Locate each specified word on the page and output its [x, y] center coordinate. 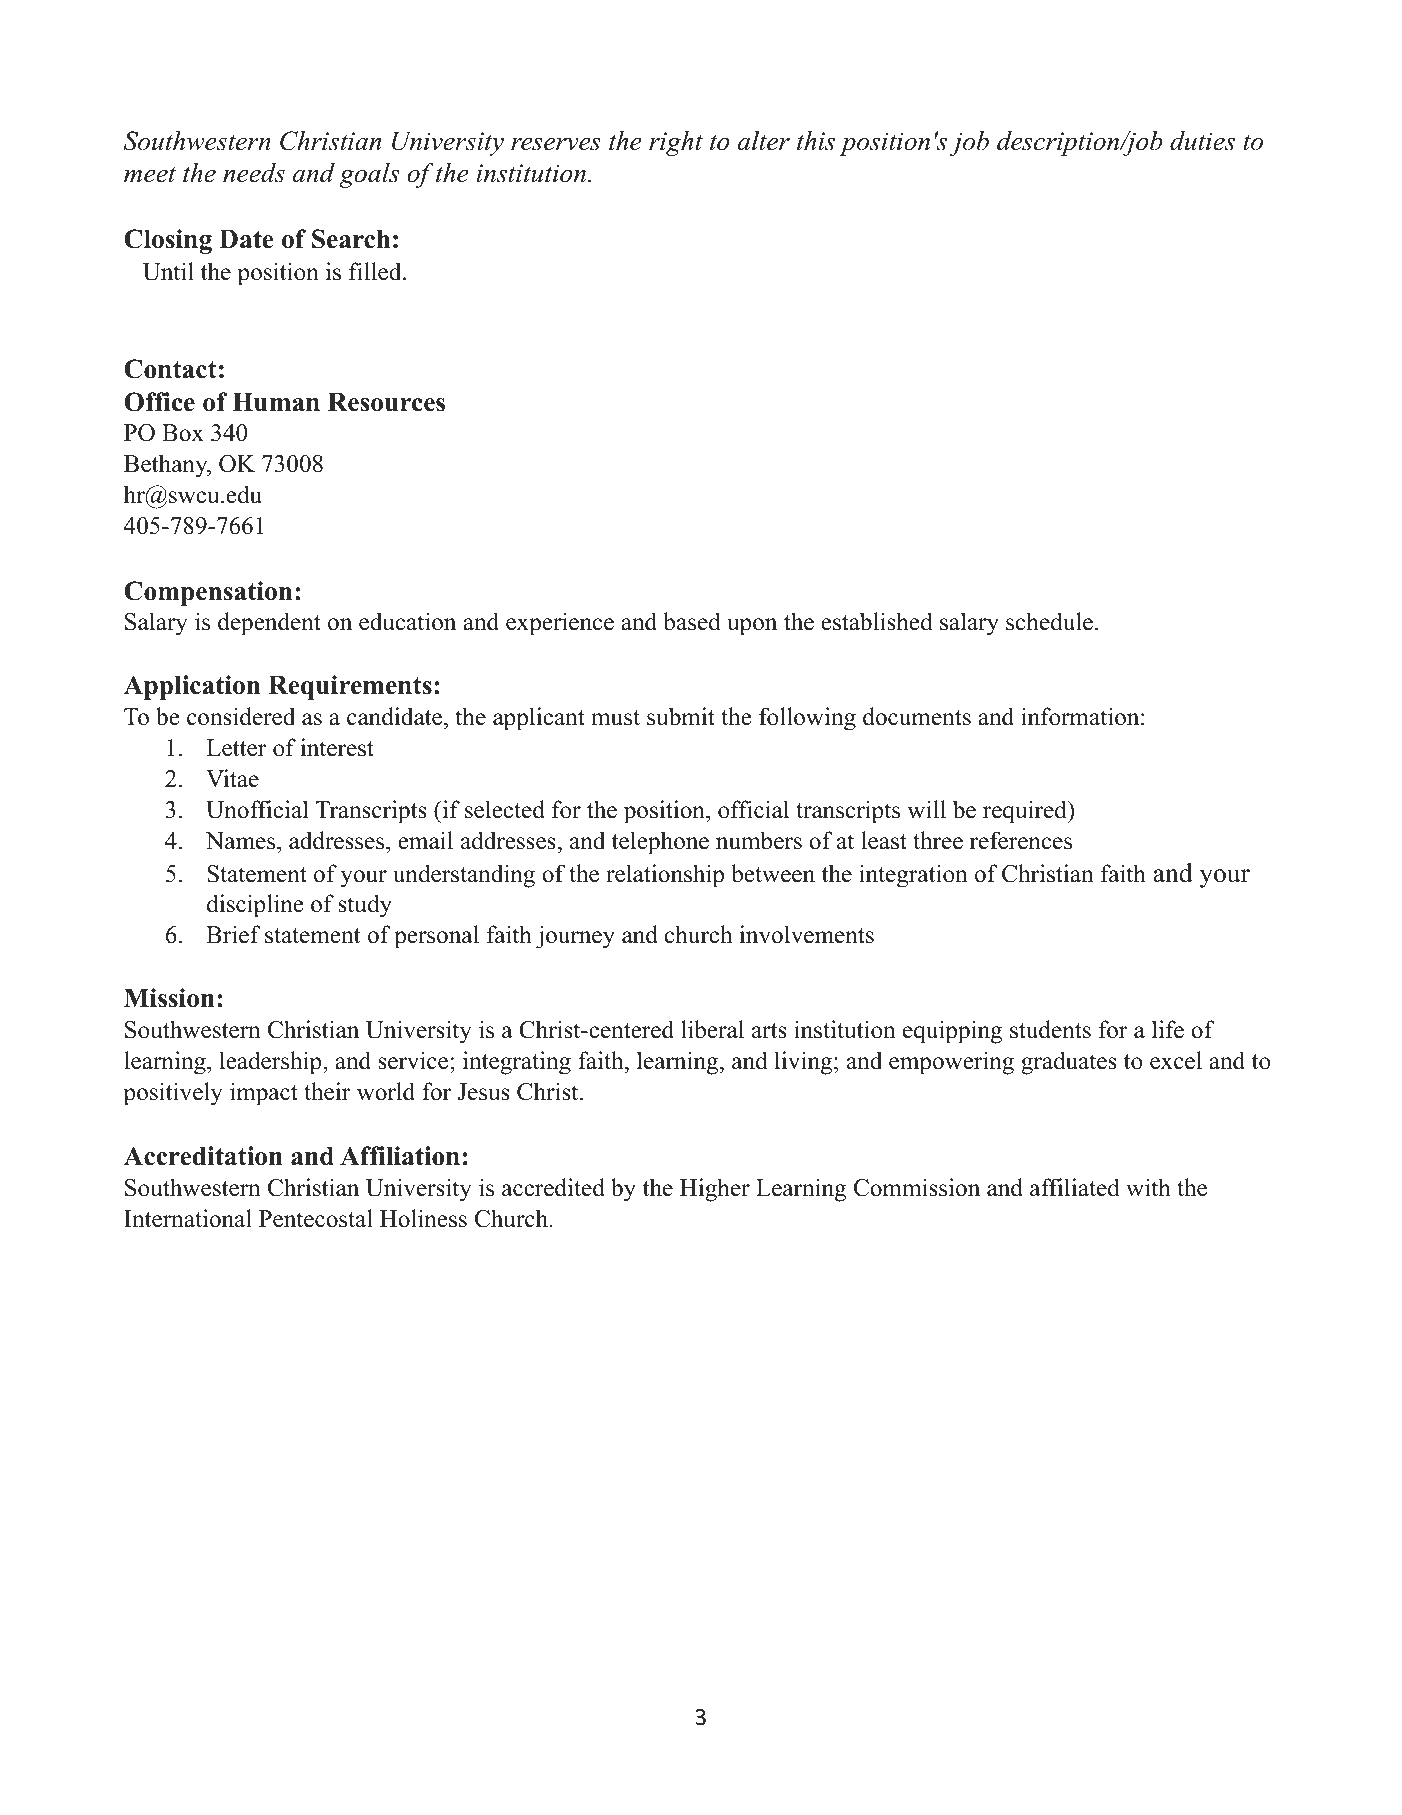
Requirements [350, 687]
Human [276, 402]
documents [917, 716]
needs [254, 173]
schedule [1049, 621]
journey [575, 937]
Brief [233, 934]
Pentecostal [316, 1218]
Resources [386, 402]
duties [1202, 141]
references [1021, 840]
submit [681, 716]
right [676, 143]
